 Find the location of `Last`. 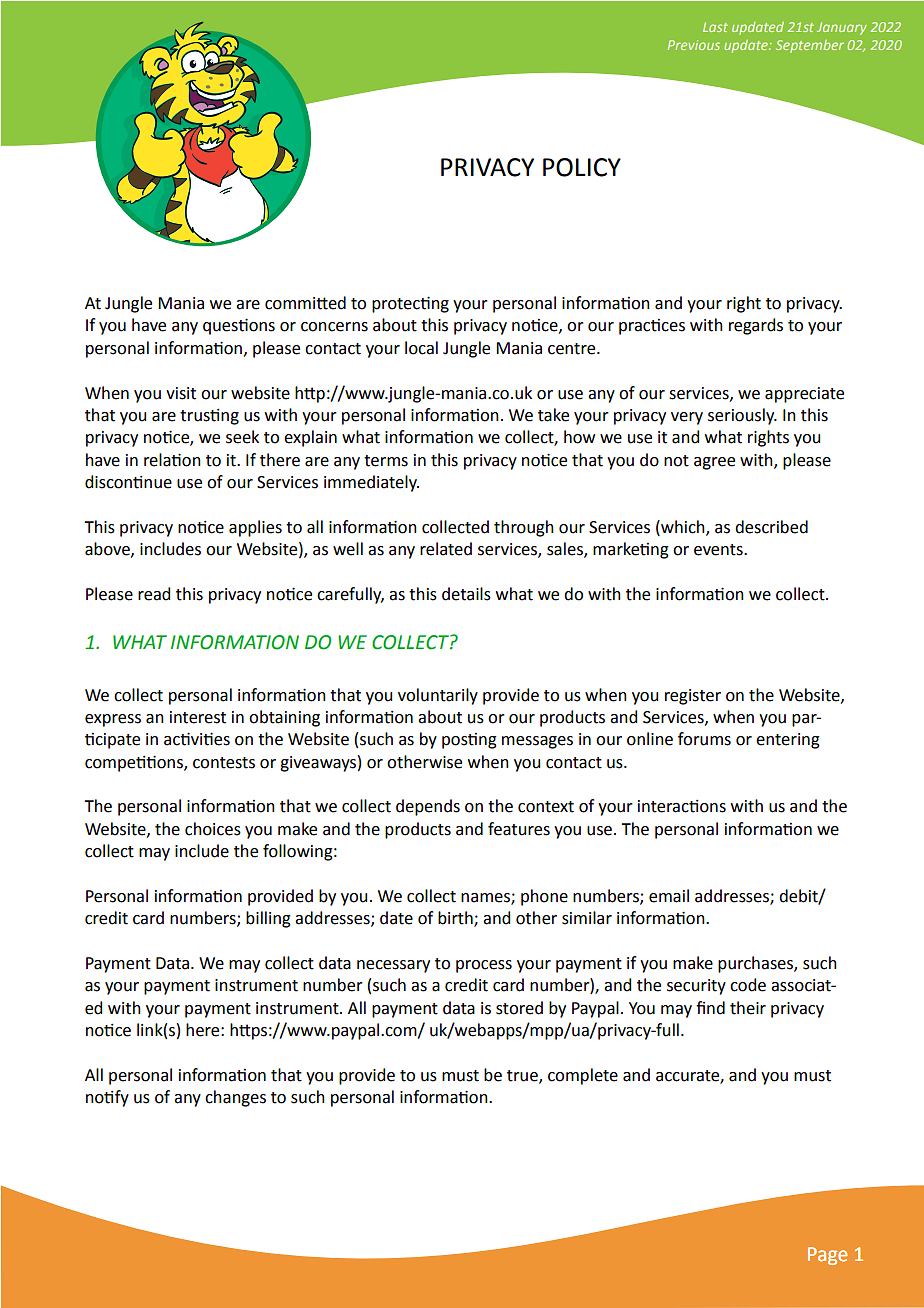

Last is located at coordinates (715, 27).
